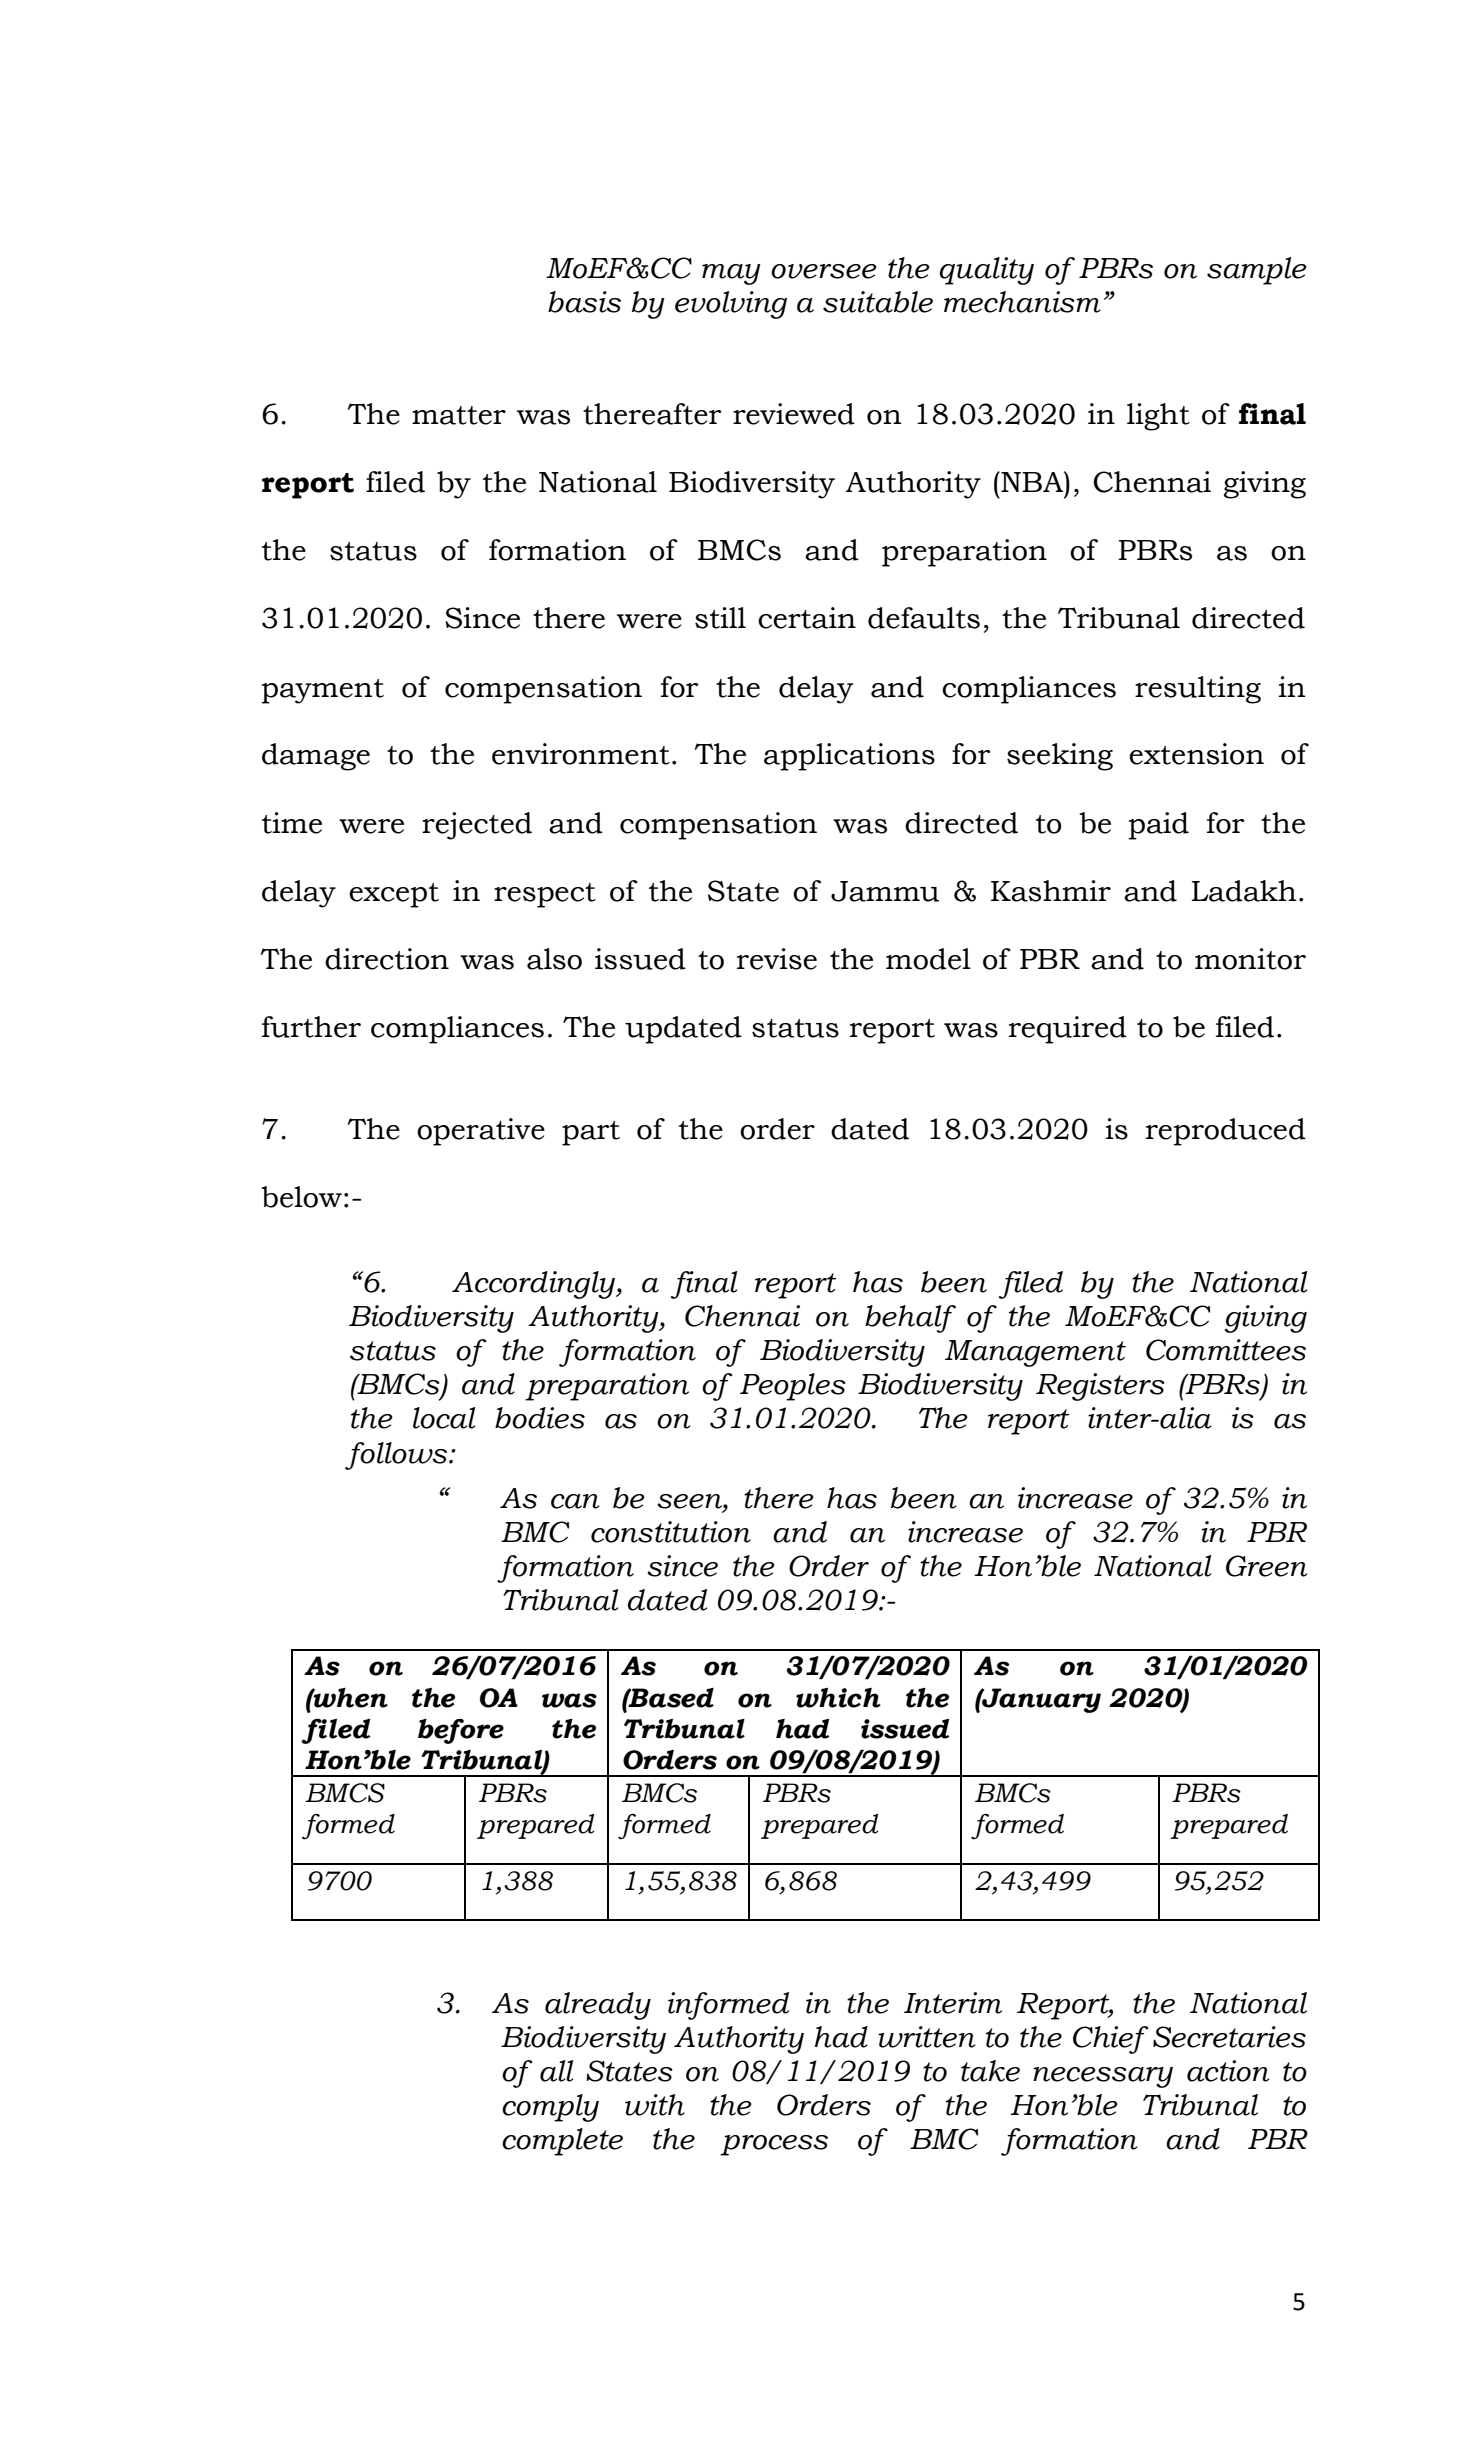  What do you see at coordinates (397, 1456) in the page?
I see `follows` at bounding box center [397, 1456].
